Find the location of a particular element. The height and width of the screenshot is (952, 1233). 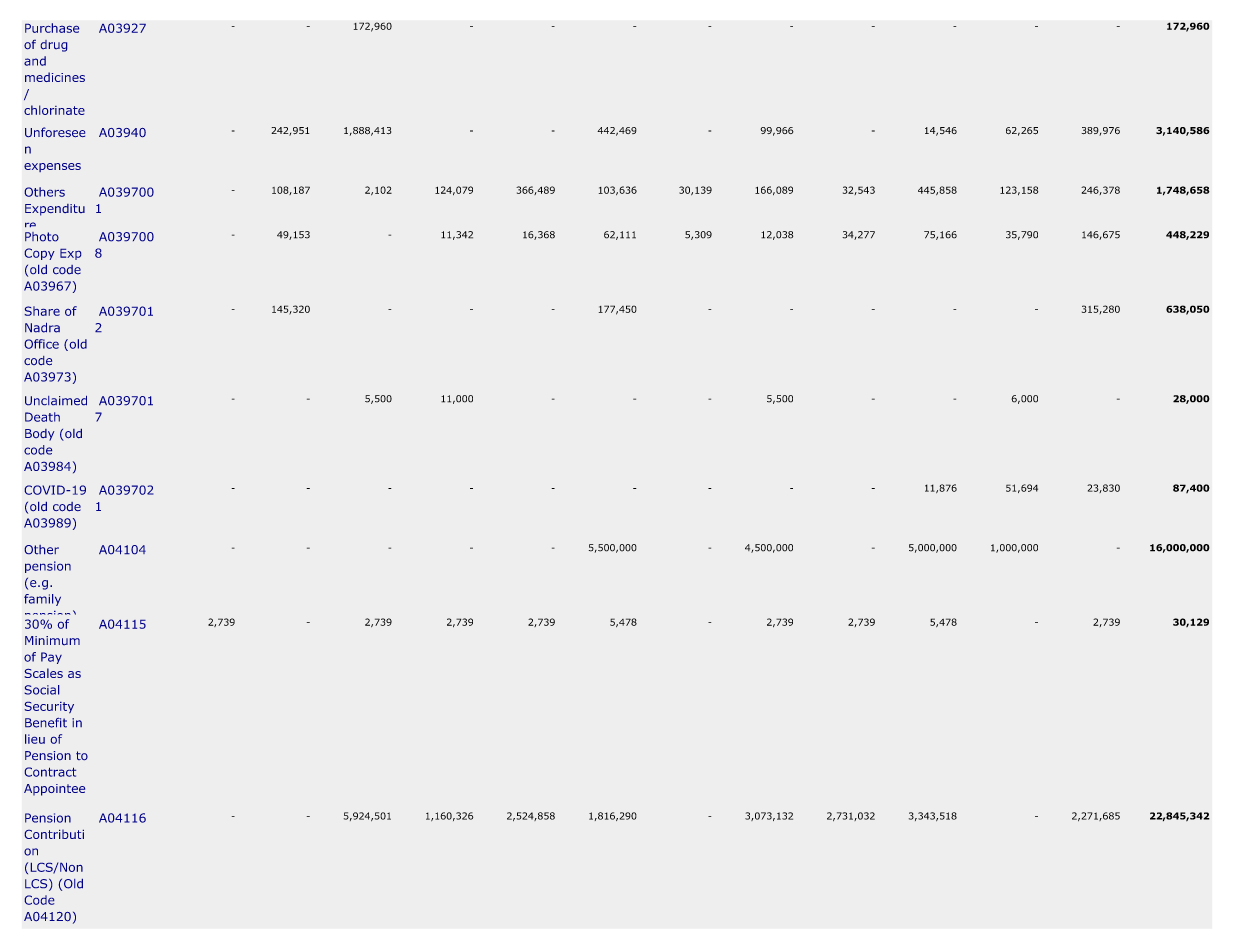

family is located at coordinates (42, 600).
